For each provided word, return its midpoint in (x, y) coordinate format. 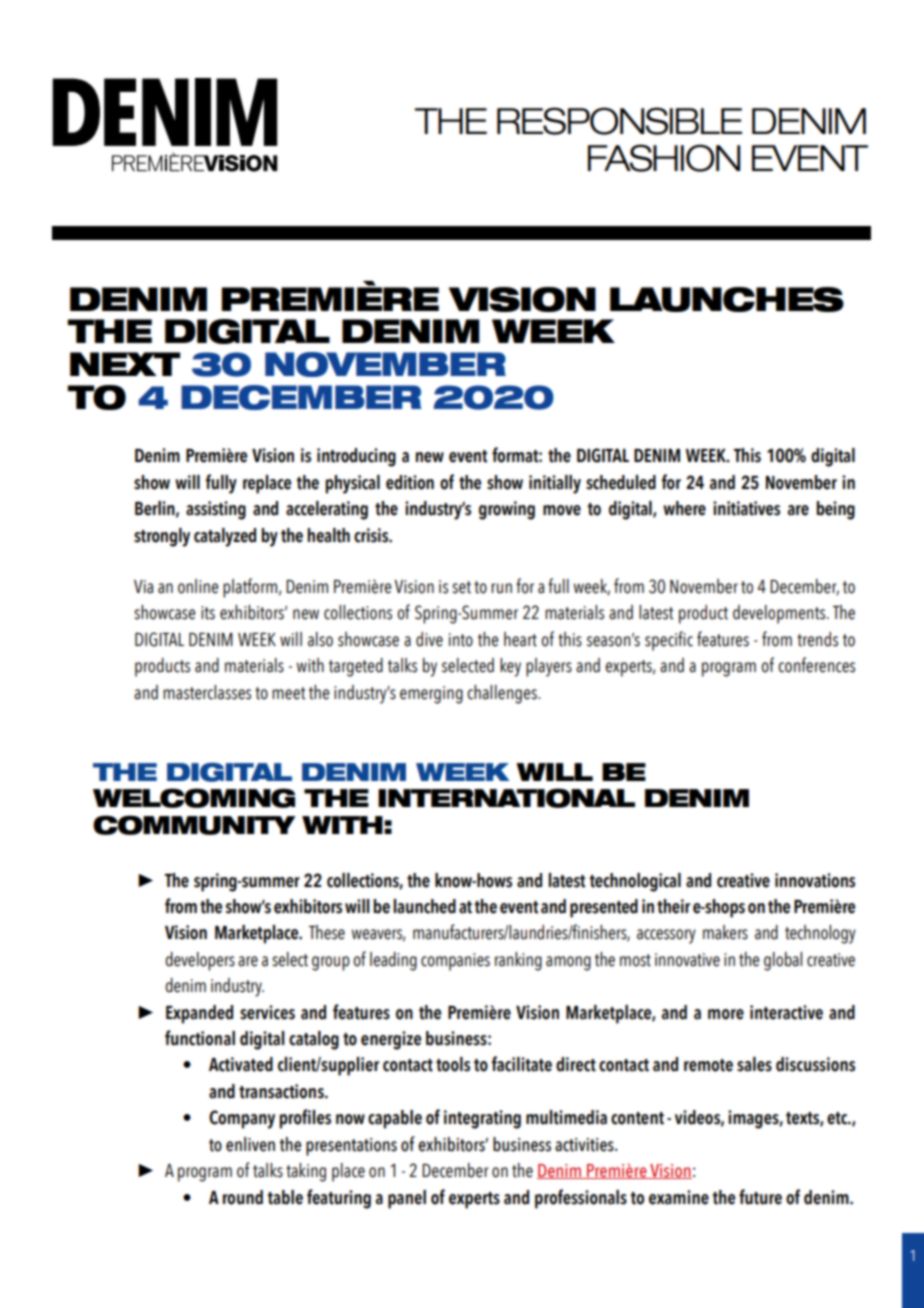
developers (200, 961)
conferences (816, 665)
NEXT (125, 364)
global (783, 961)
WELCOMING (194, 798)
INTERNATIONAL (506, 798)
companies (455, 962)
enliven (250, 1144)
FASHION (664, 158)
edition (410, 482)
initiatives (746, 508)
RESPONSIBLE (619, 121)
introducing (356, 457)
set (461, 587)
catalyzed (225, 537)
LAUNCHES (727, 299)
